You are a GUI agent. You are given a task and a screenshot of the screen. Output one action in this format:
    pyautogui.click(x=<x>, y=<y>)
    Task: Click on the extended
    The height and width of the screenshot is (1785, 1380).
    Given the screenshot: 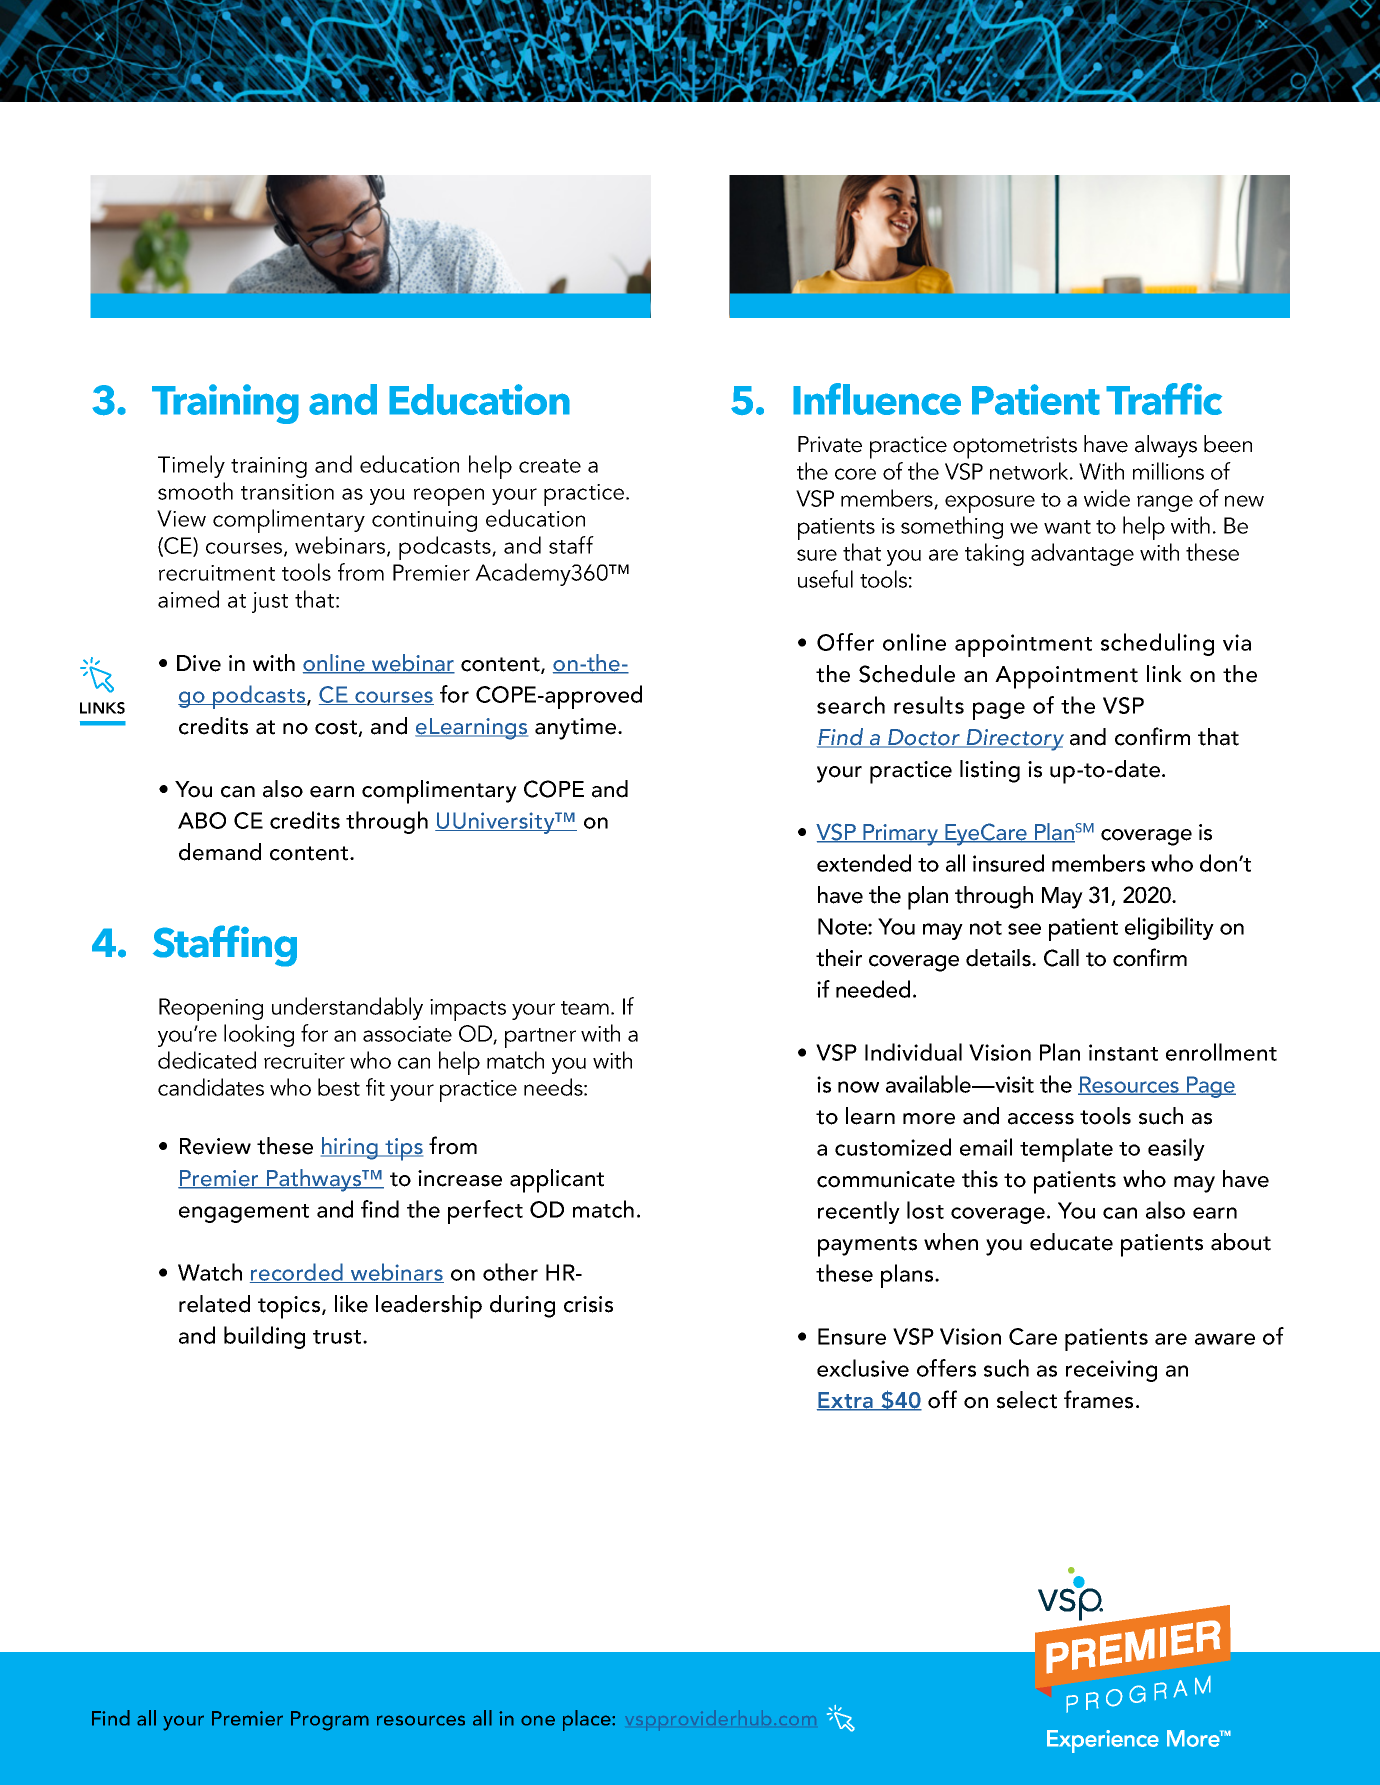 What is the action you would take?
    pyautogui.click(x=864, y=863)
